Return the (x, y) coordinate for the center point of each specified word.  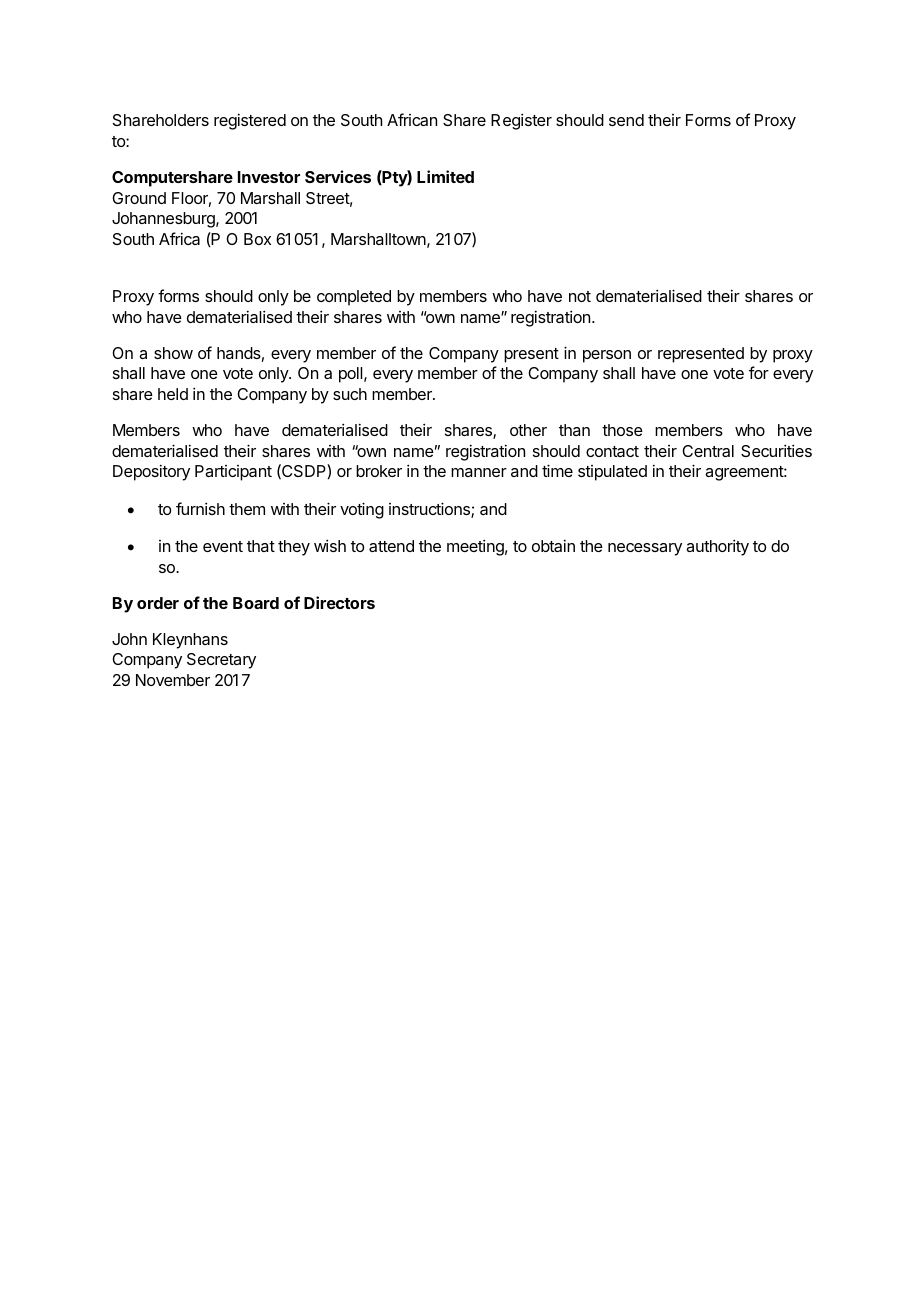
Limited (445, 176)
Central (708, 451)
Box (257, 239)
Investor (269, 177)
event (223, 546)
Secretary (221, 661)
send (626, 120)
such (350, 394)
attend (391, 546)
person (607, 356)
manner (479, 472)
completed (354, 298)
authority (717, 547)
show (173, 353)
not (580, 296)
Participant (233, 473)
